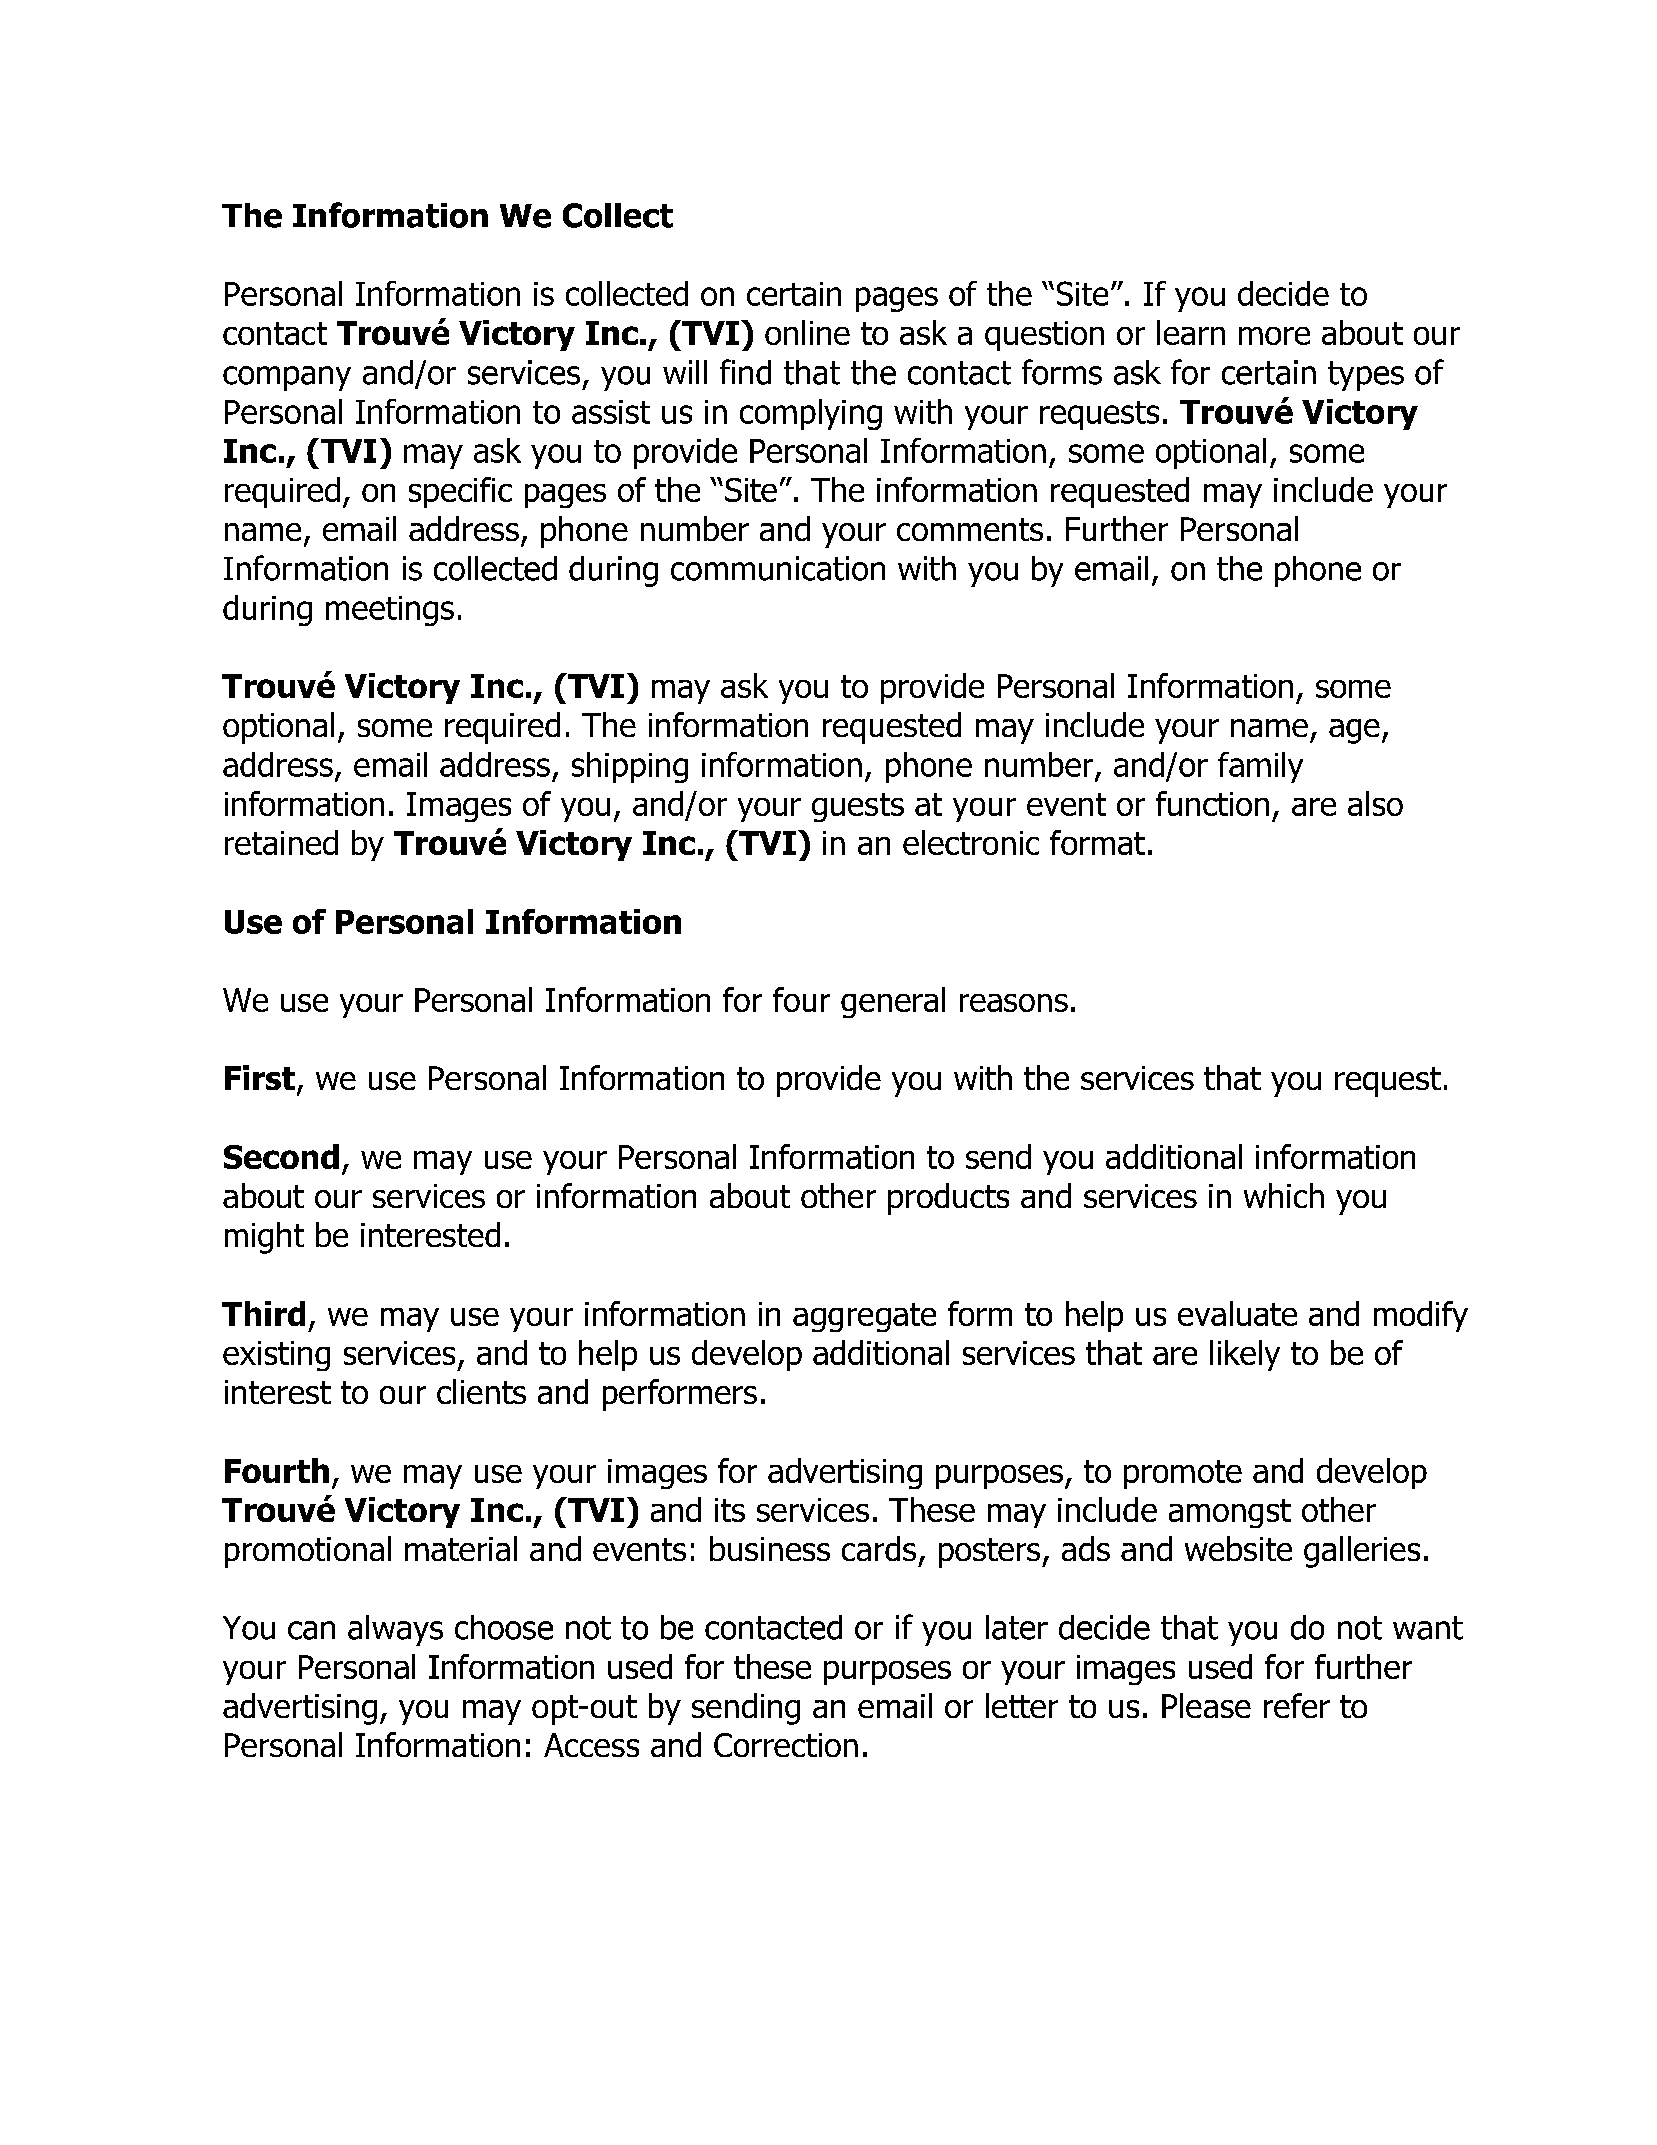 Image resolution: width=1657 pixels, height=2145 pixels. I want to click on evaluate, so click(1237, 1313).
